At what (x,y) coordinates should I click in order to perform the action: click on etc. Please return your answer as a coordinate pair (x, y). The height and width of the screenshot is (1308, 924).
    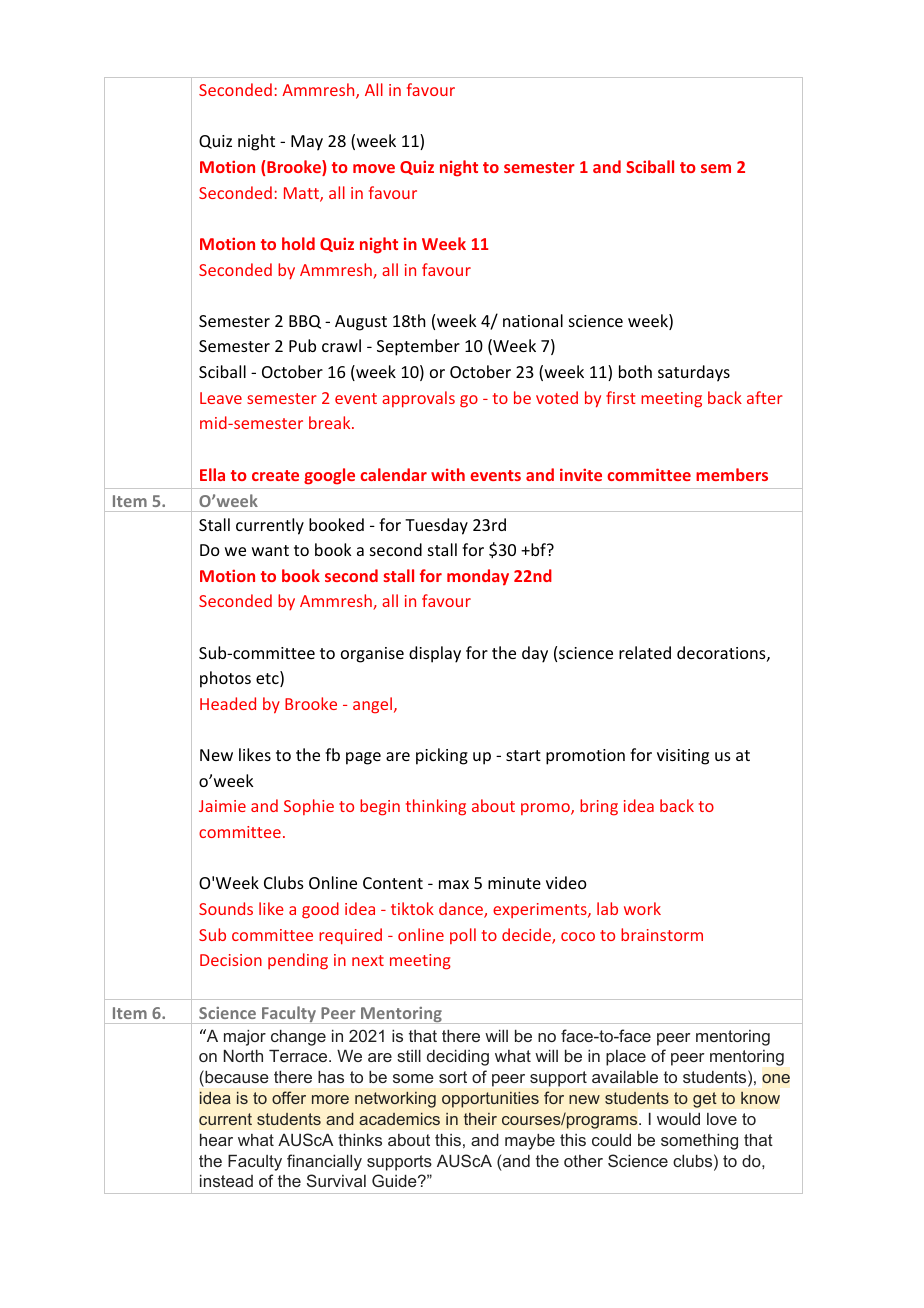
    Looking at the image, I should click on (268, 679).
